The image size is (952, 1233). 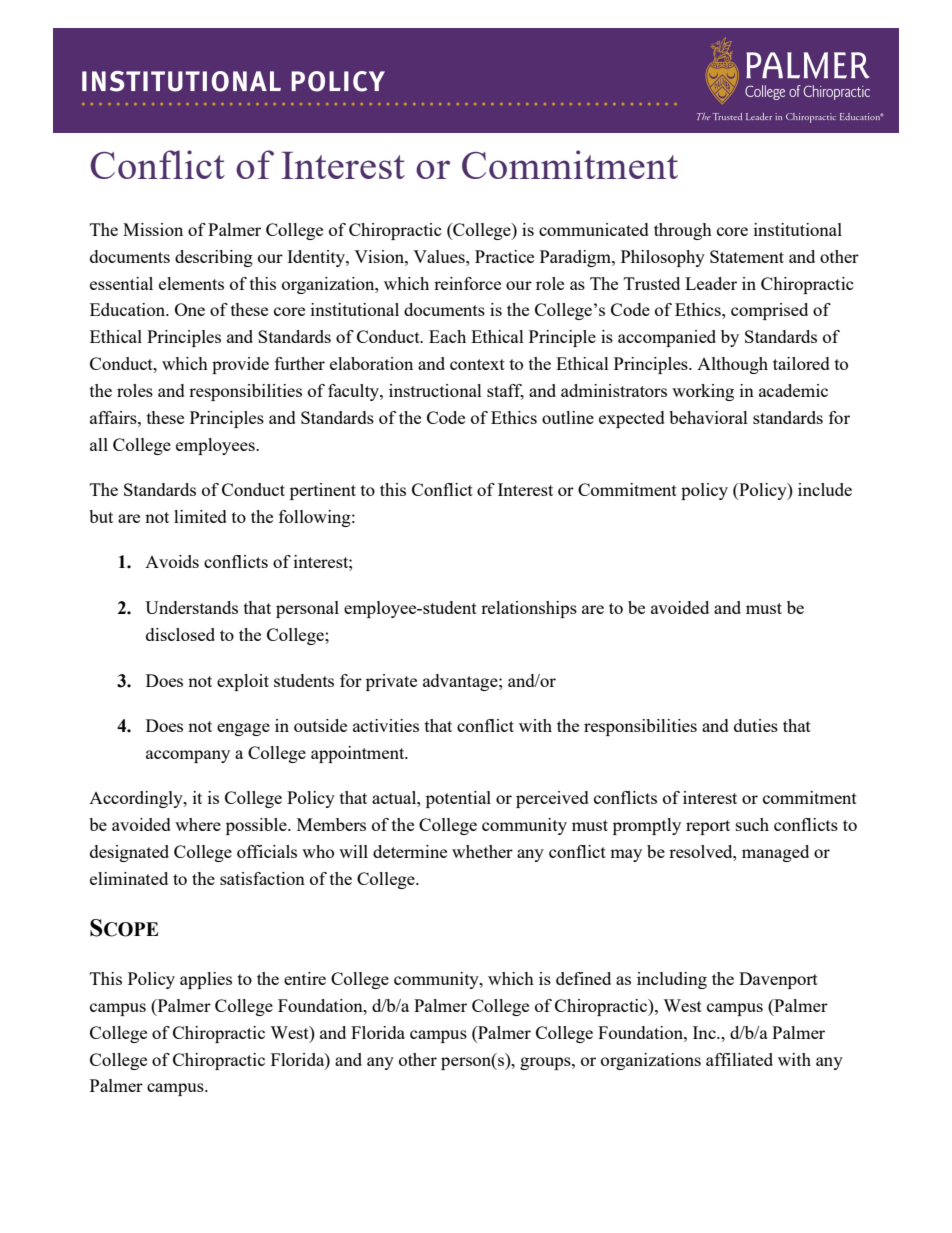 What do you see at coordinates (435, 390) in the screenshot?
I see `instructional` at bounding box center [435, 390].
